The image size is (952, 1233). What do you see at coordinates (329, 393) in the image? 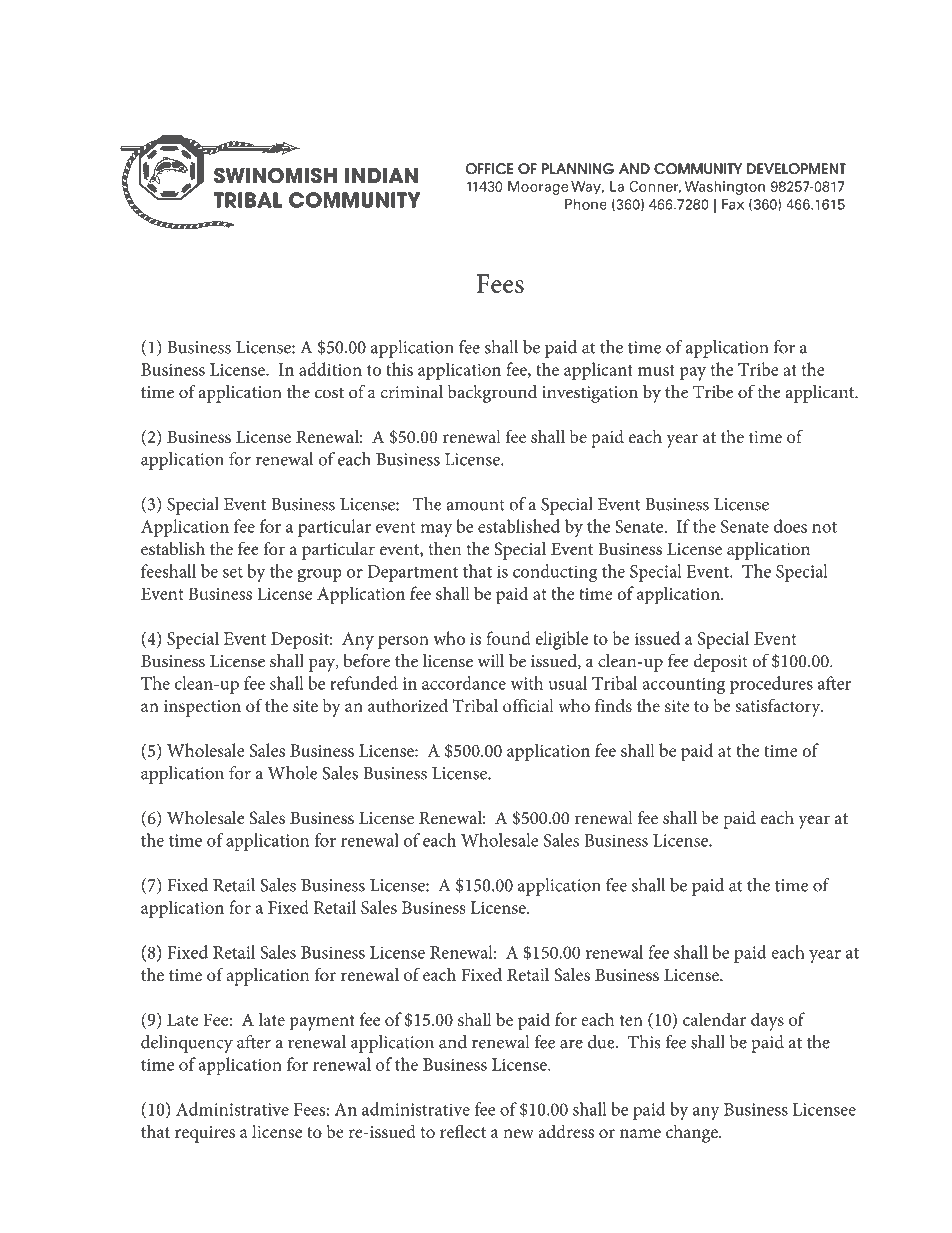
I see `cost` at bounding box center [329, 393].
